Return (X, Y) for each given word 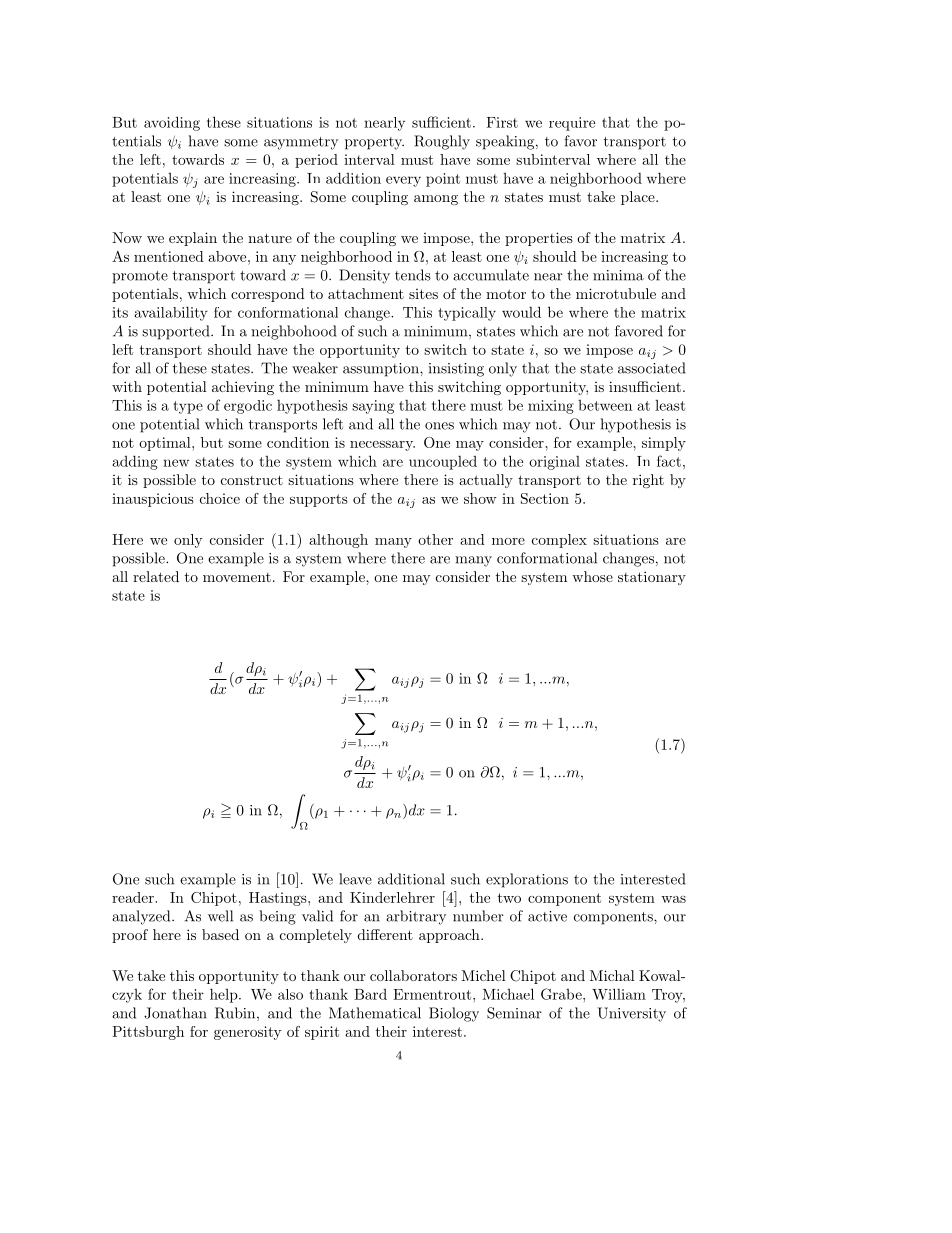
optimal (166, 444)
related (156, 576)
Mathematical (375, 1013)
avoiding (172, 123)
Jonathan (175, 1013)
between (605, 405)
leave (355, 879)
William (619, 994)
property (374, 143)
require (572, 124)
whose (592, 576)
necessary (382, 446)
